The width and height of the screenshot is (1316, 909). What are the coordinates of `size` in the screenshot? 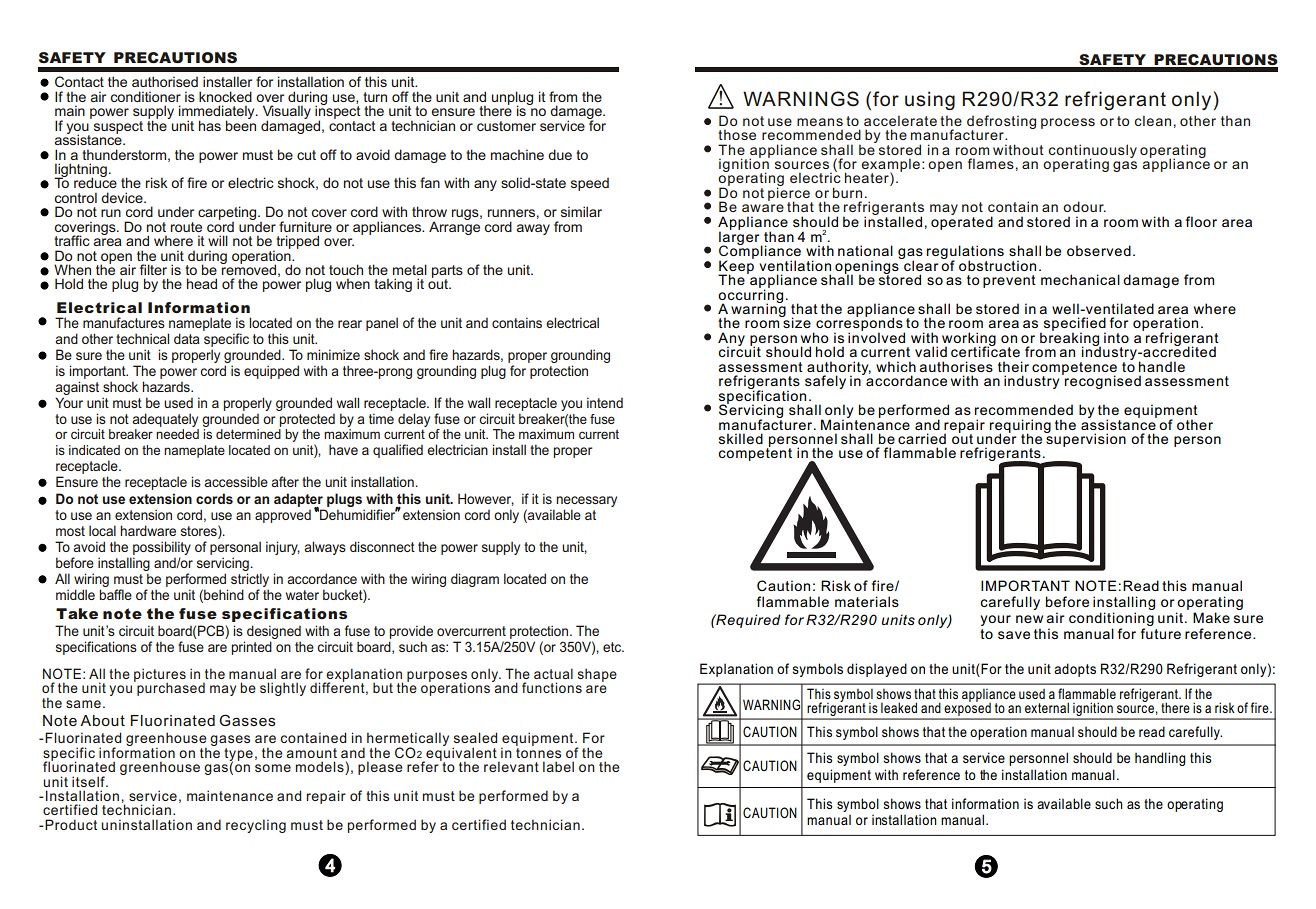 It's located at (796, 322).
